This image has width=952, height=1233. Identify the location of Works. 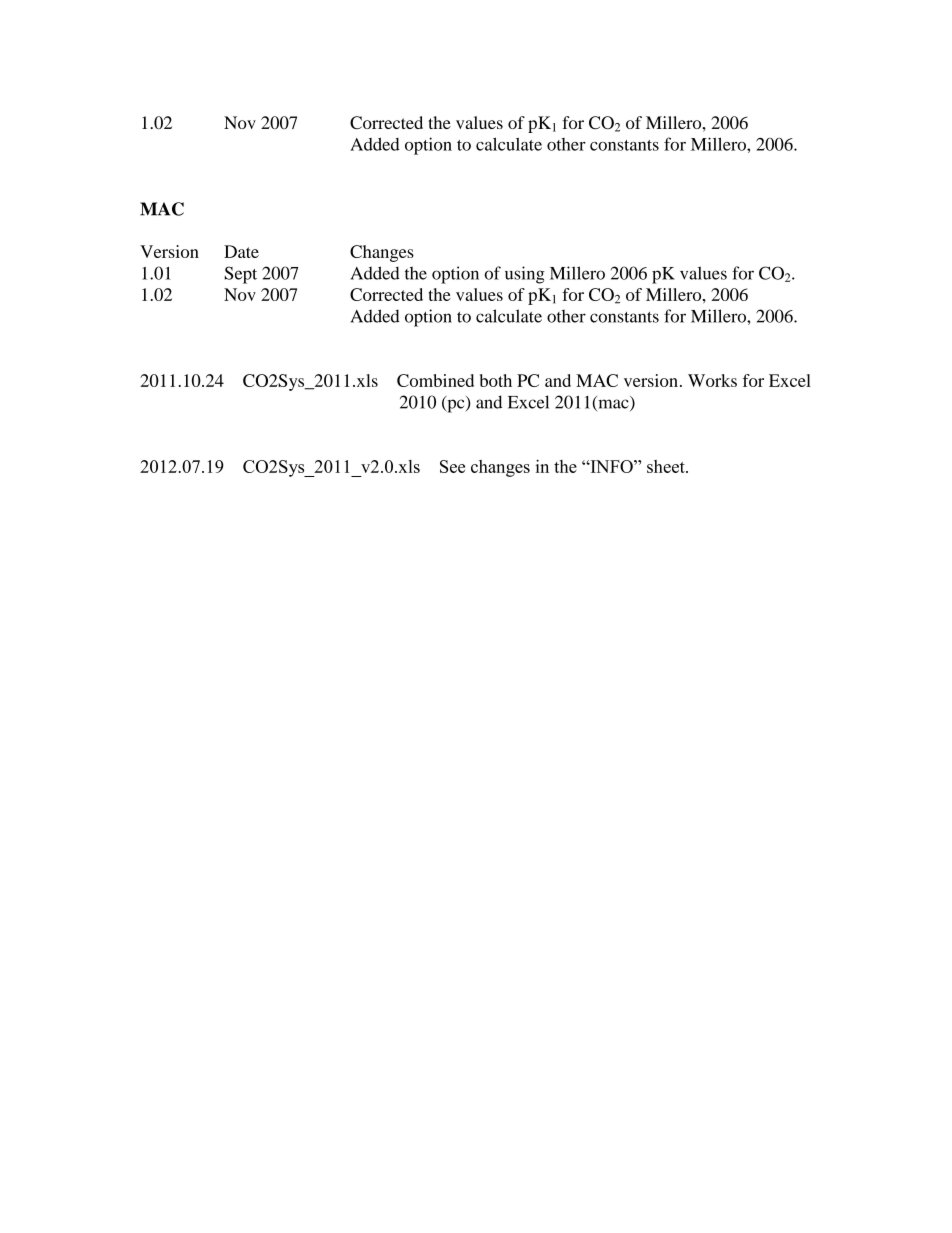
(712, 380).
